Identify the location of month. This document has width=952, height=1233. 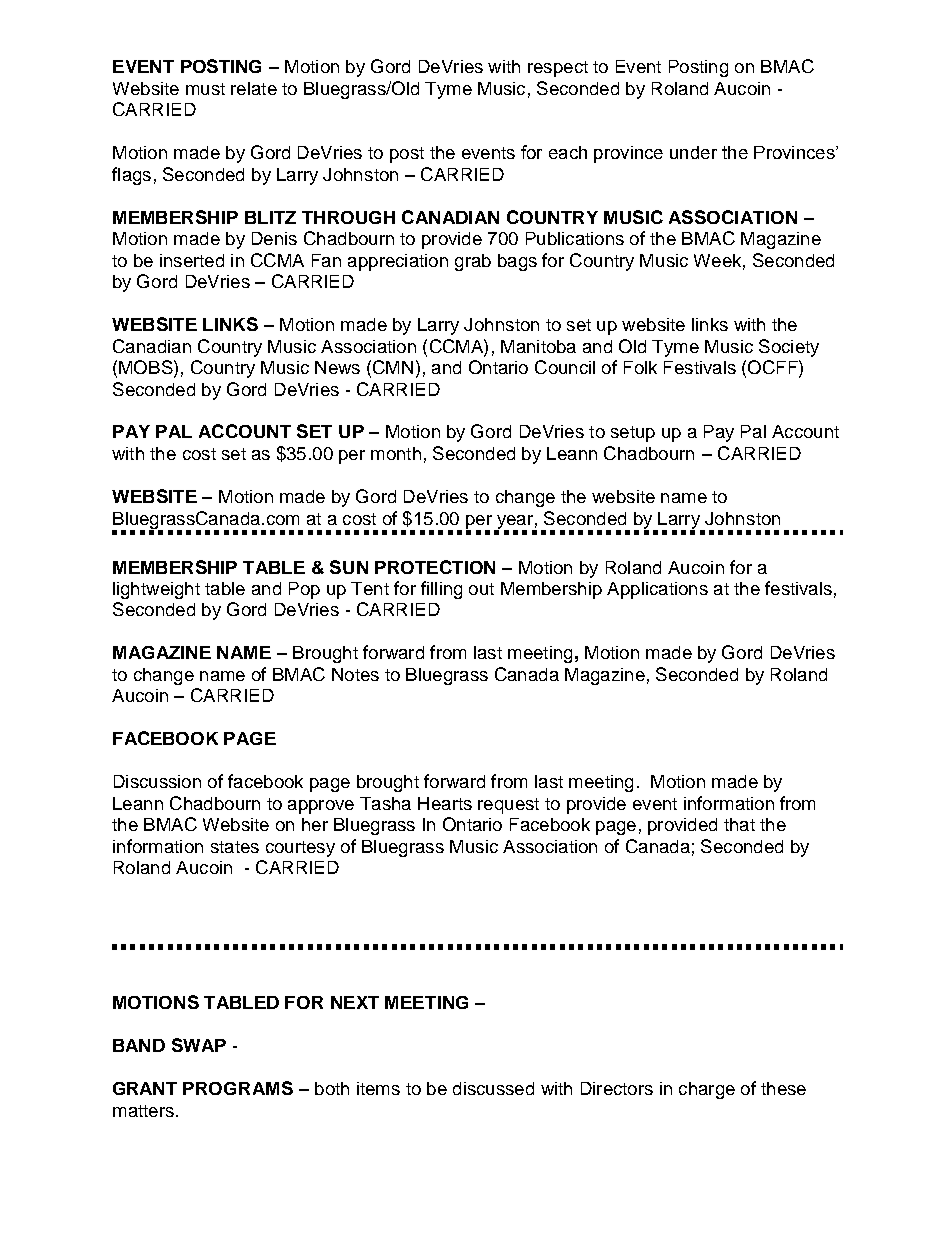
(396, 453).
